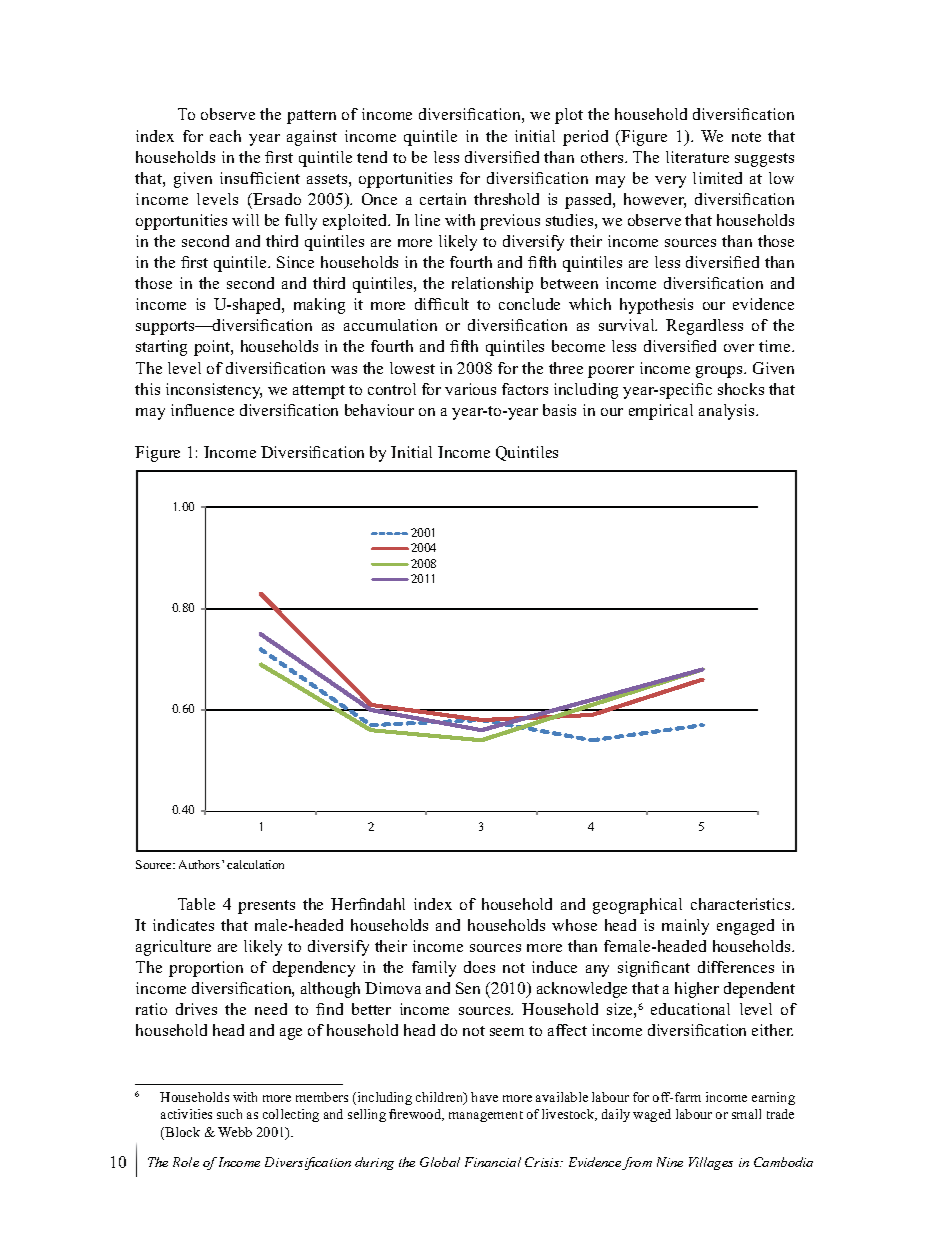 The image size is (952, 1233). What do you see at coordinates (470, 389) in the image?
I see `various` at bounding box center [470, 389].
